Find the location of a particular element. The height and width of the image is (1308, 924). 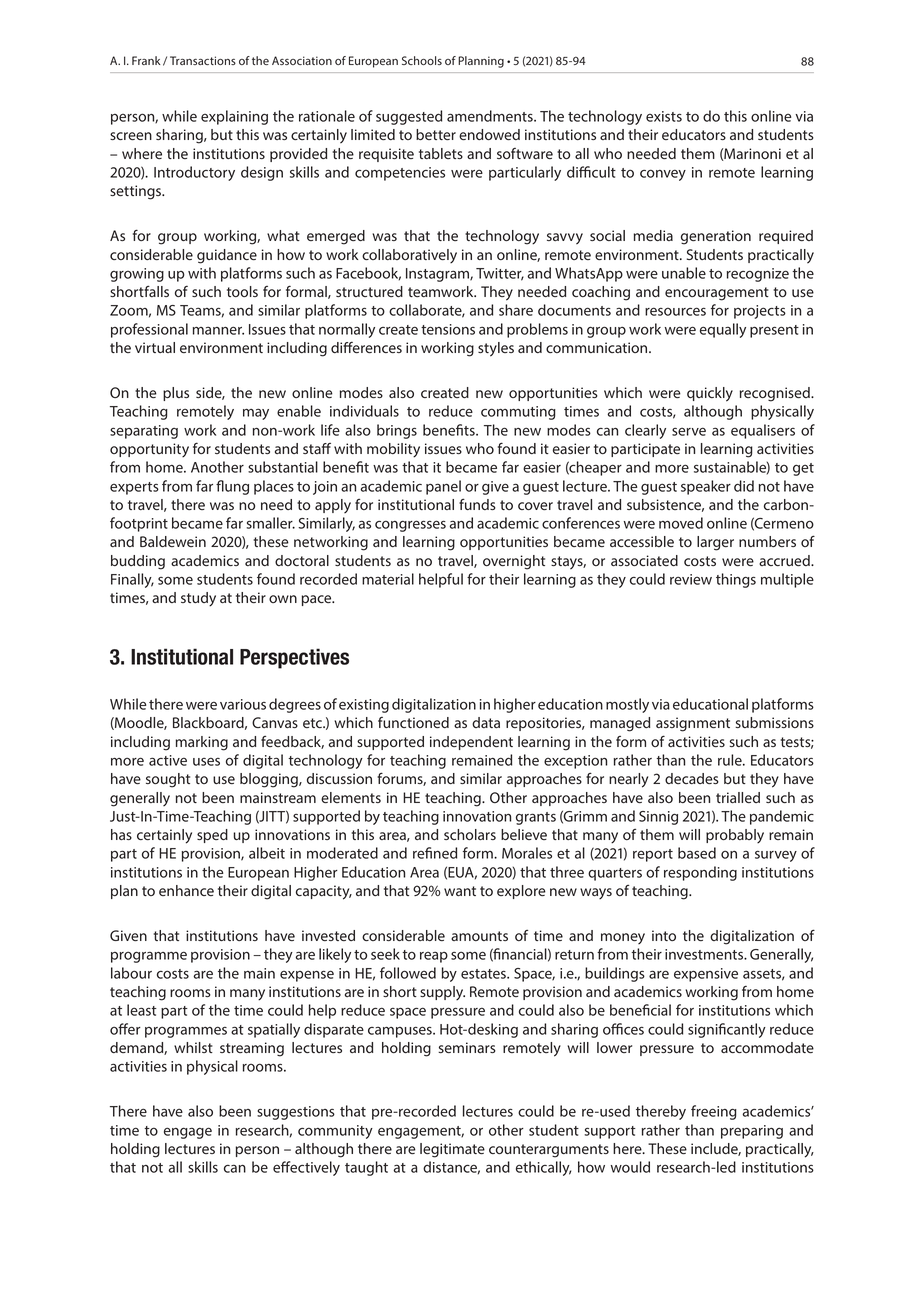

amendments is located at coordinates (491, 116).
